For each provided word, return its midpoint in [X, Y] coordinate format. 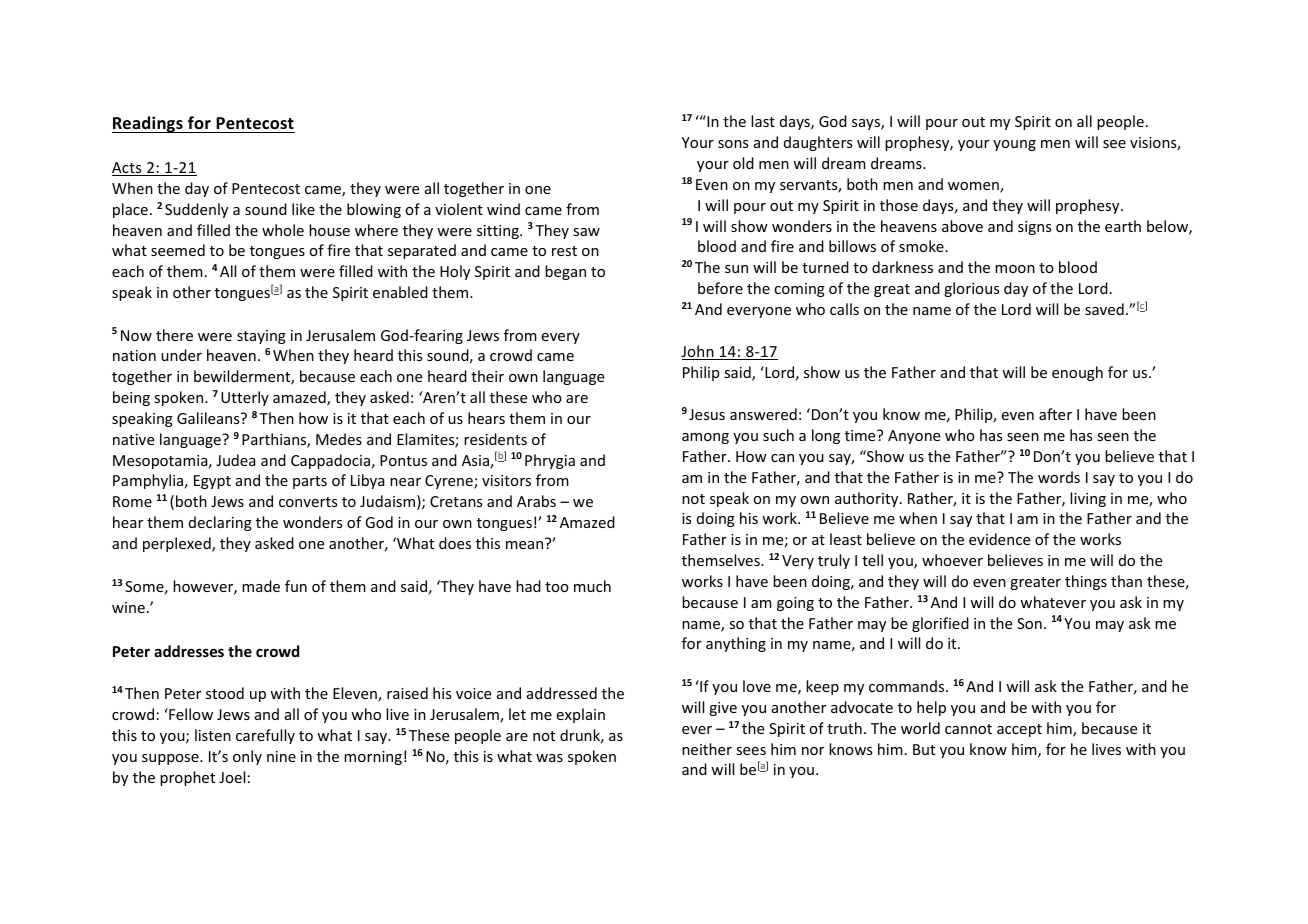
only [247, 757]
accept [1019, 730]
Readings [148, 124]
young [1014, 145]
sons [733, 144]
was [549, 758]
